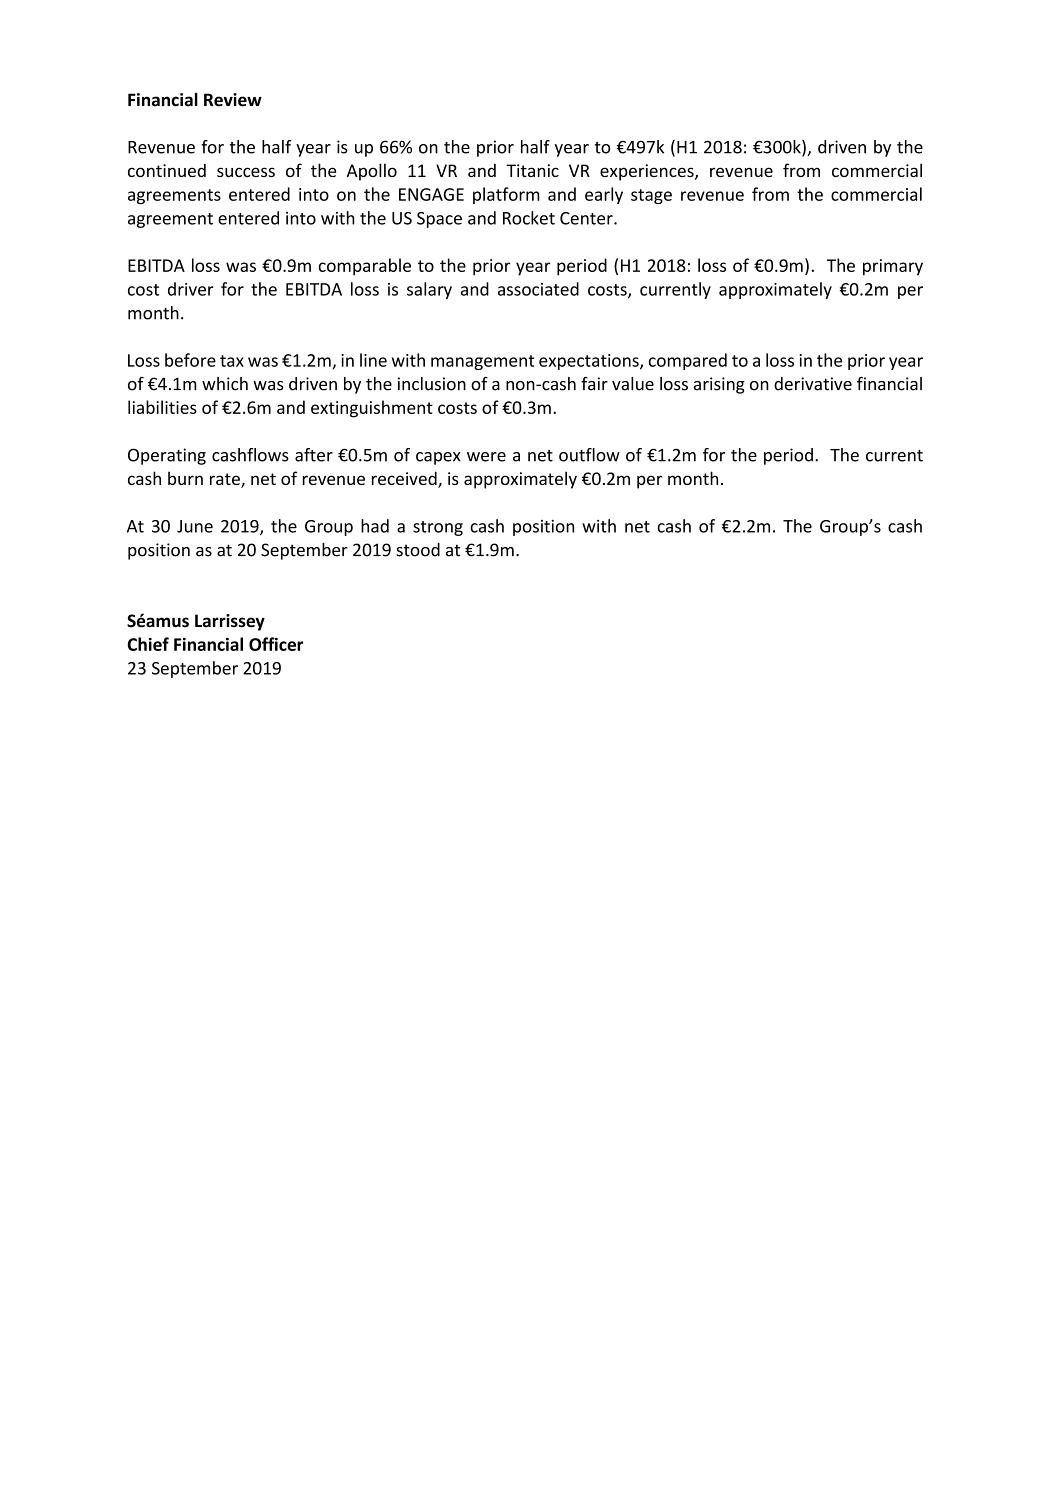  What do you see at coordinates (532, 170) in the page?
I see `Titanic` at bounding box center [532, 170].
